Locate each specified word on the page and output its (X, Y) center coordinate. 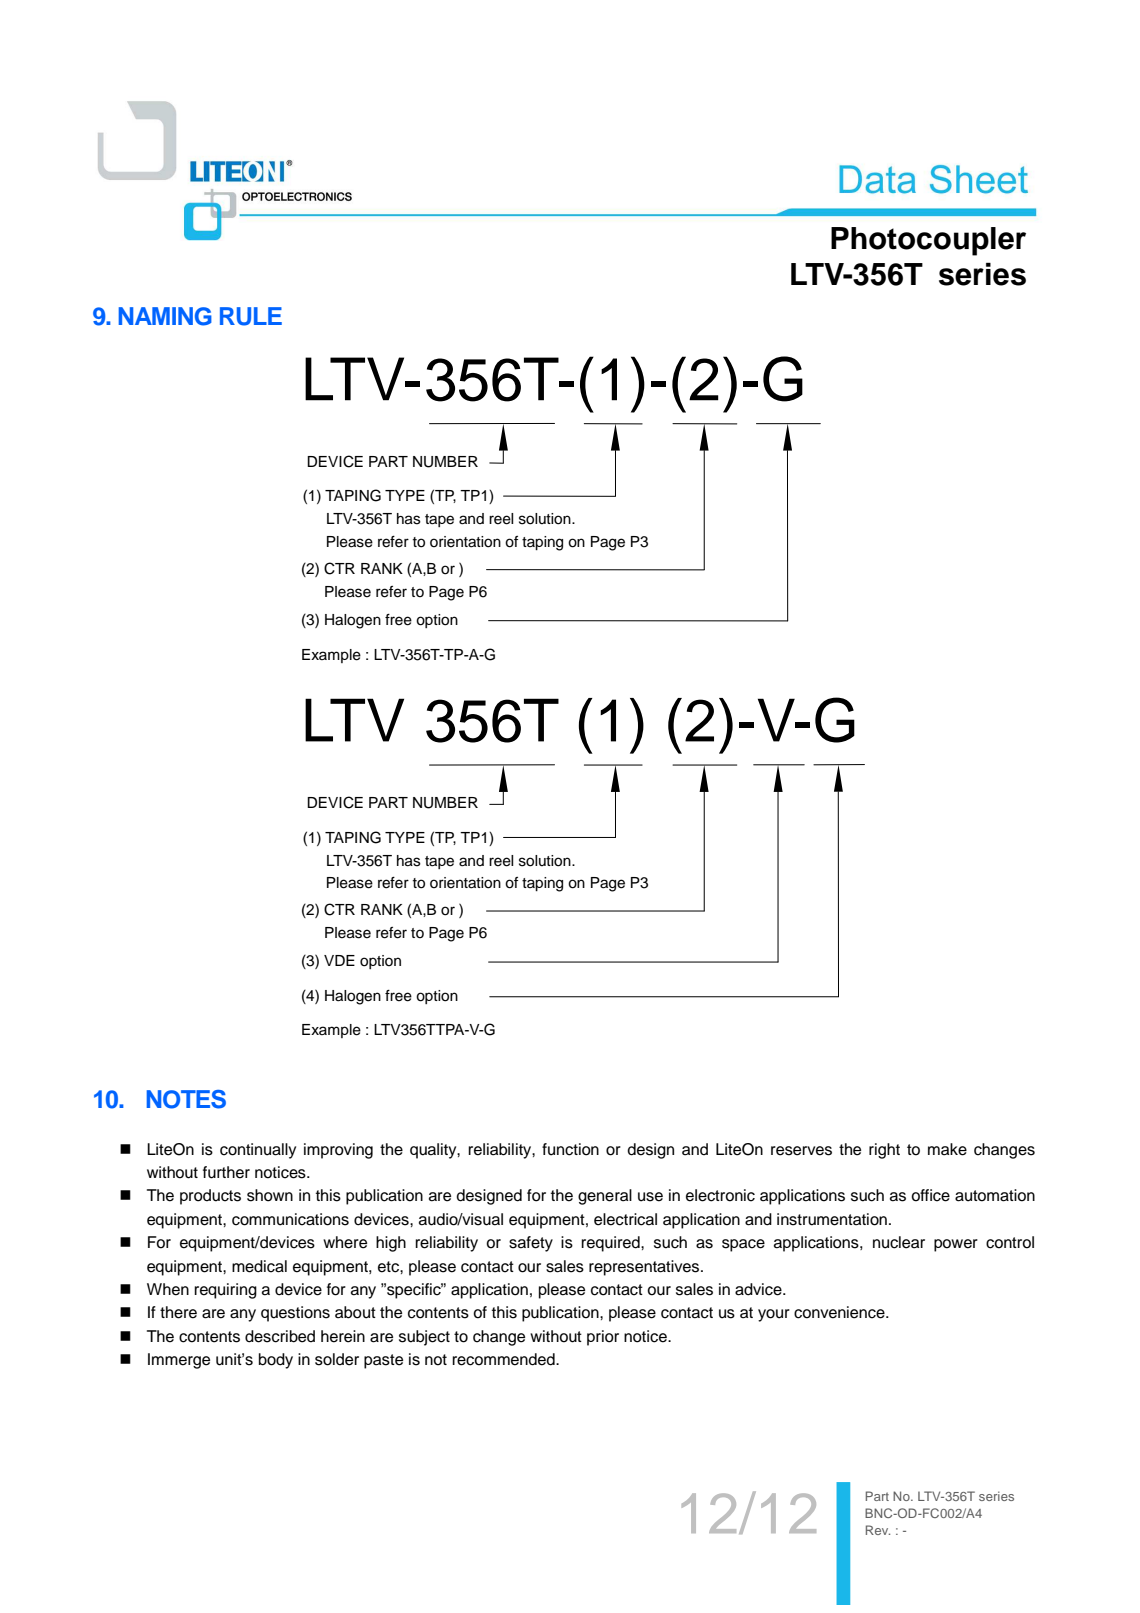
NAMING (165, 316)
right (884, 1151)
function (570, 1149)
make (947, 1149)
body (276, 1361)
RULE (251, 316)
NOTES (186, 1099)
